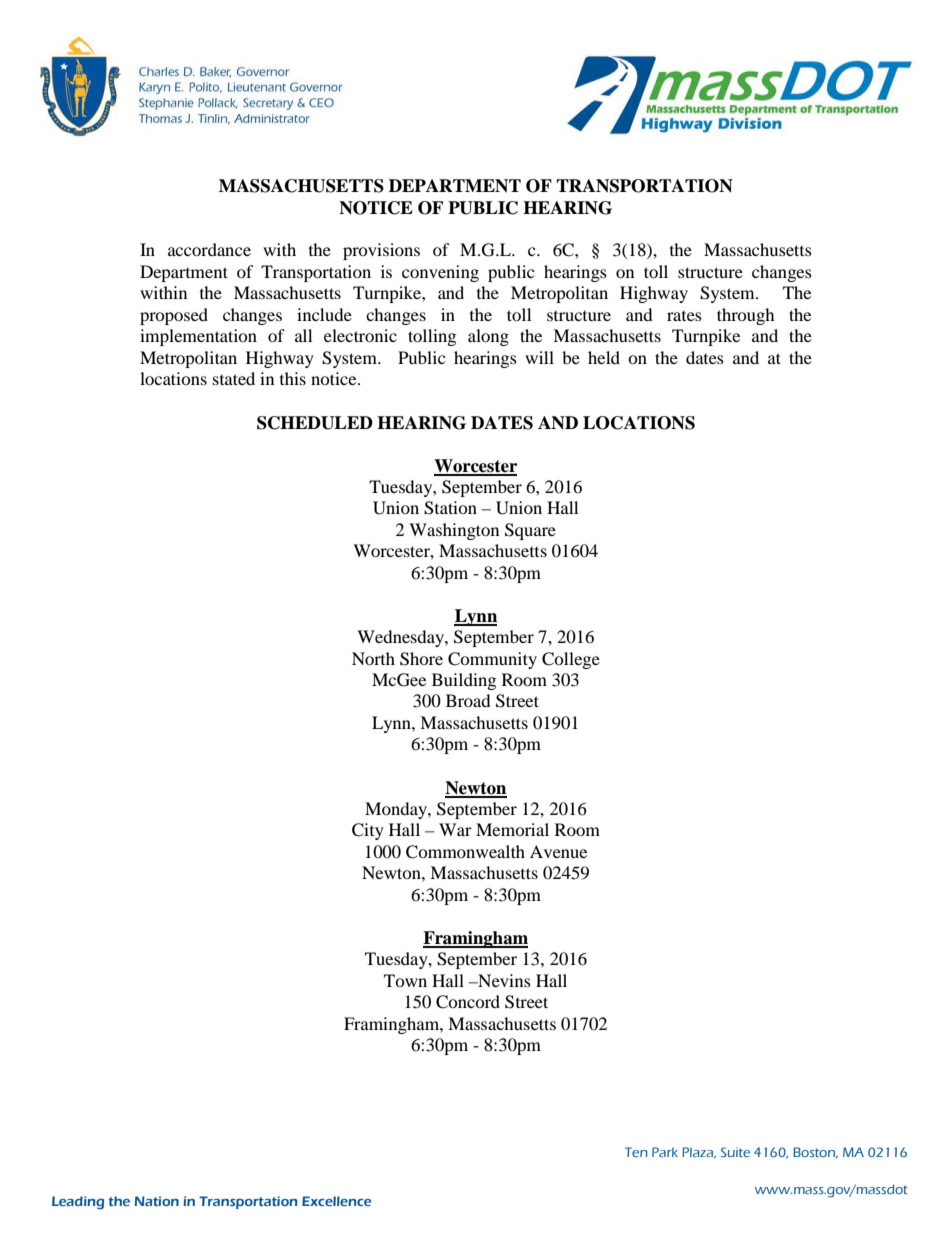 The height and width of the image is (1233, 952). Describe the element at coordinates (157, 1201) in the image. I see `Nation` at that location.
